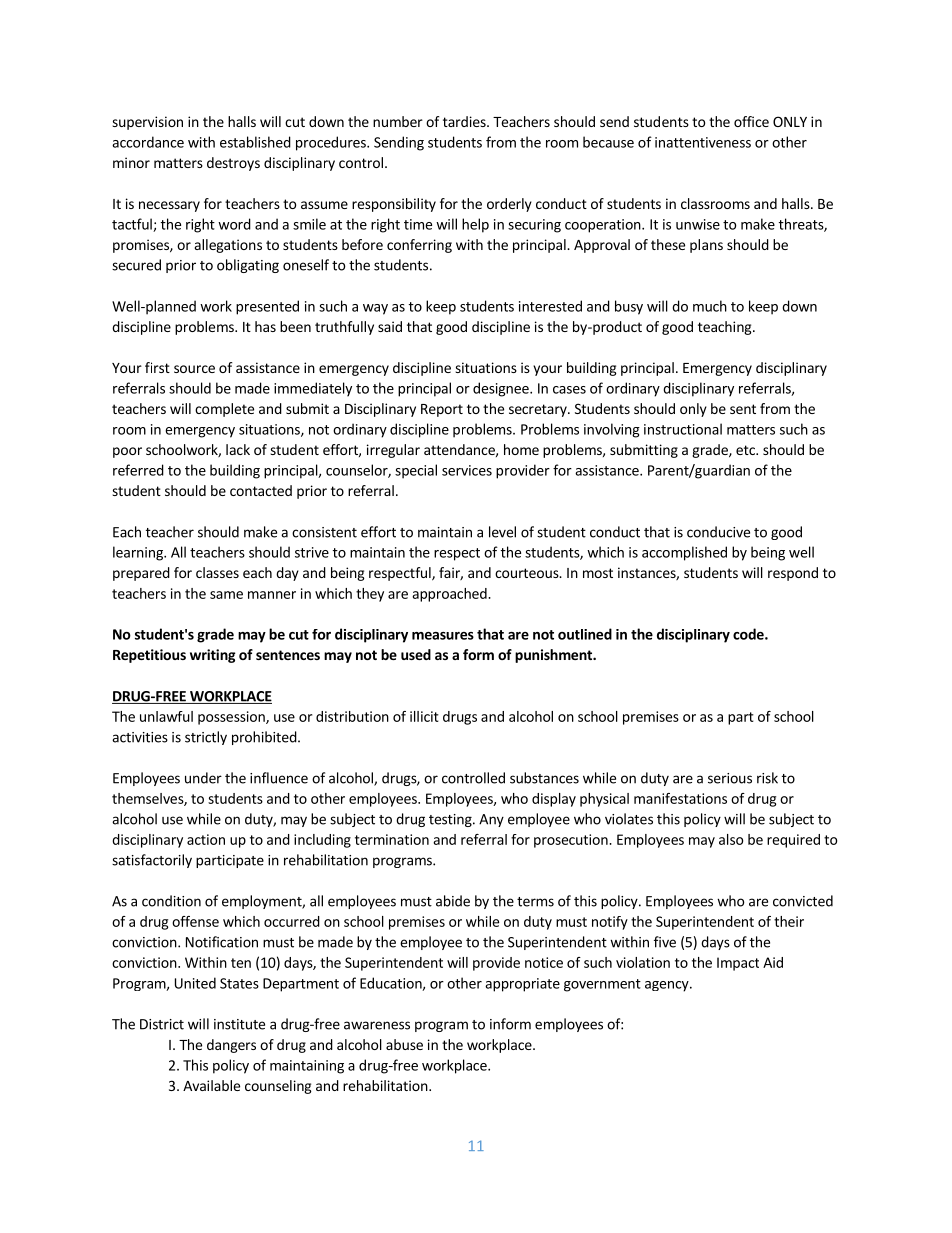  Describe the element at coordinates (238, 449) in the page. I see `lack` at that location.
